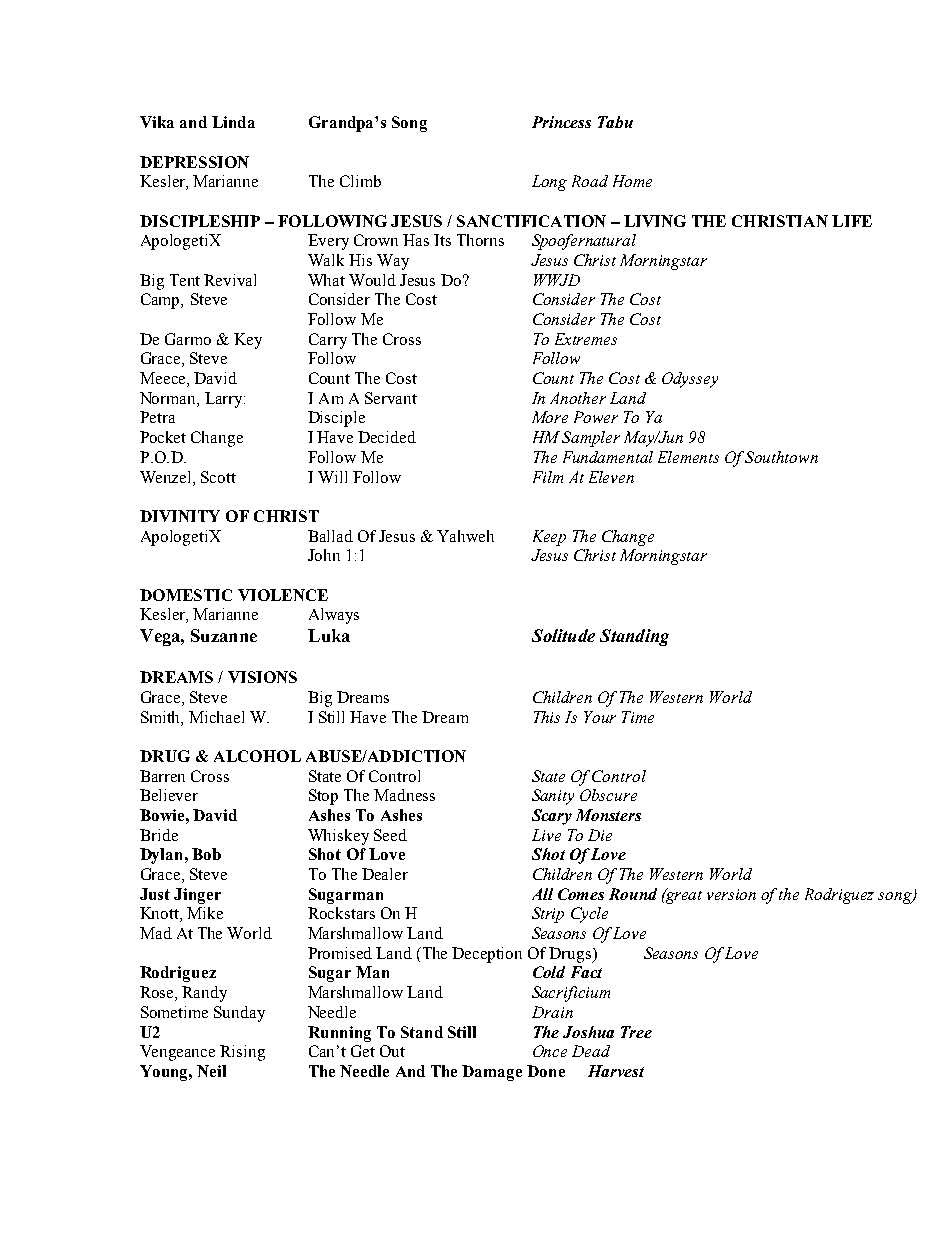 The height and width of the page is (1233, 952). Describe the element at coordinates (549, 183) in the page. I see `Long` at that location.
